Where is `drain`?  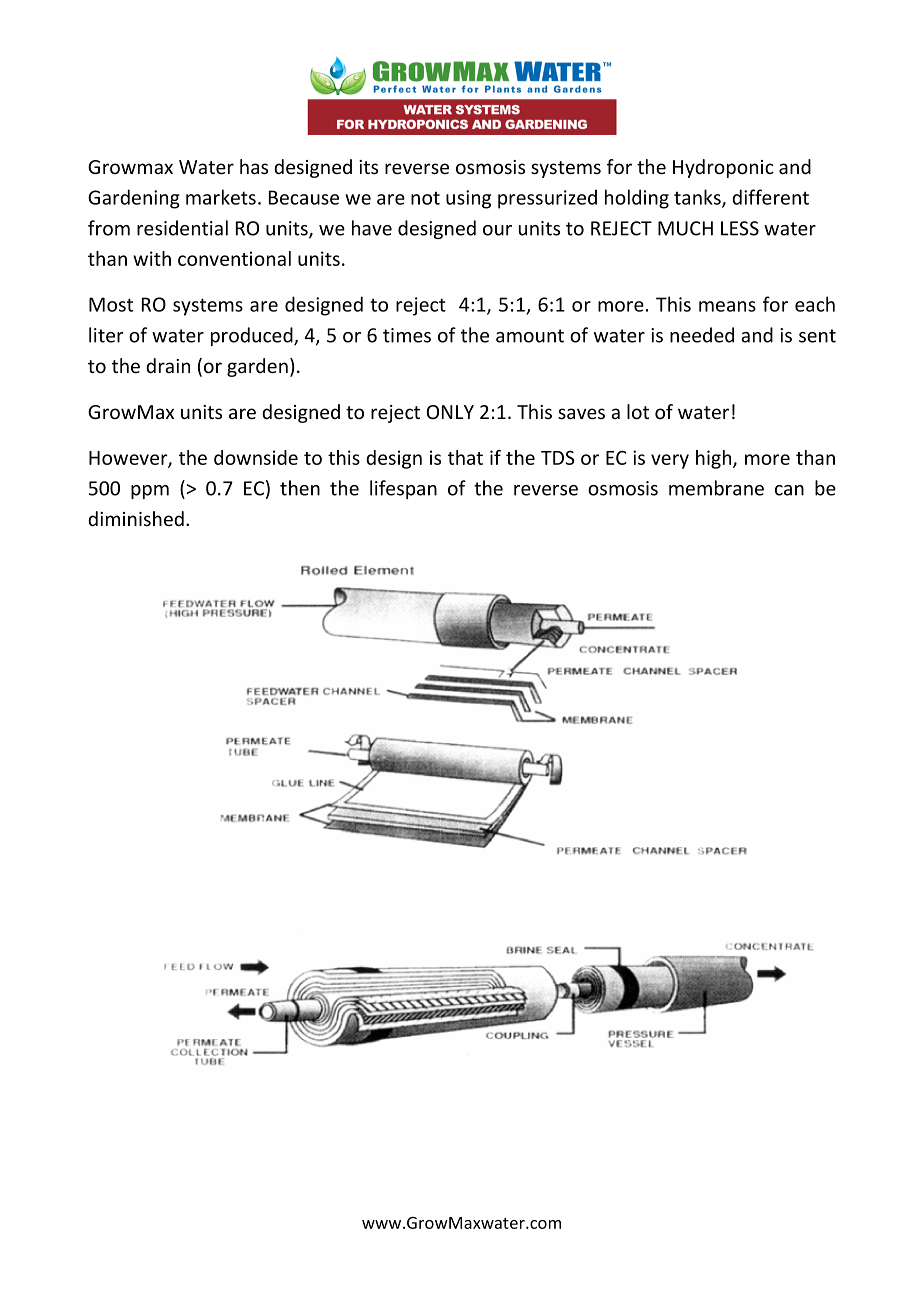 drain is located at coordinates (168, 365).
